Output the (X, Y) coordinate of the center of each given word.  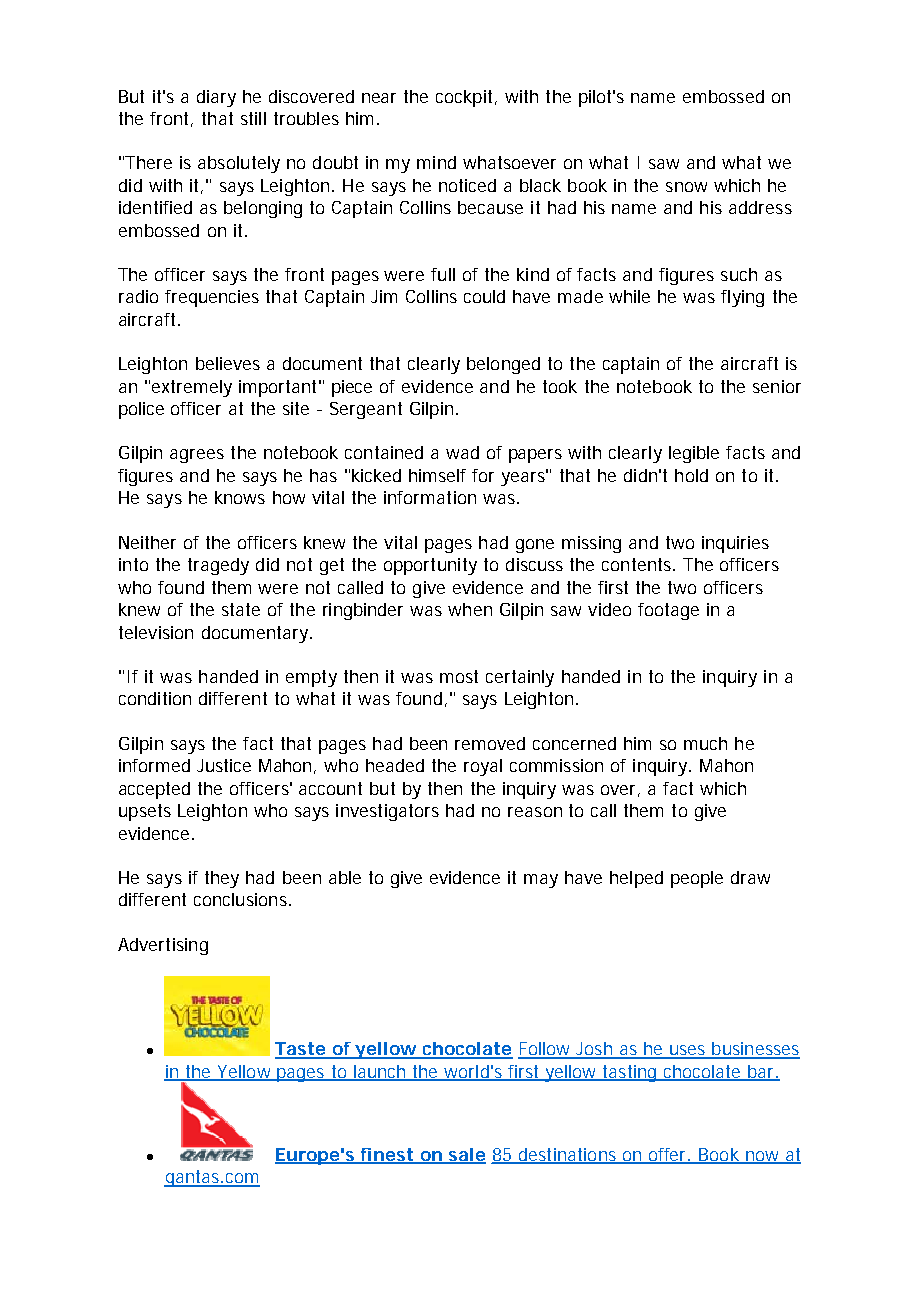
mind (436, 162)
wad (462, 452)
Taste (302, 1050)
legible (694, 454)
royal (483, 767)
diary (216, 98)
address (760, 207)
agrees (197, 456)
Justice (224, 765)
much (705, 743)
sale (466, 1156)
